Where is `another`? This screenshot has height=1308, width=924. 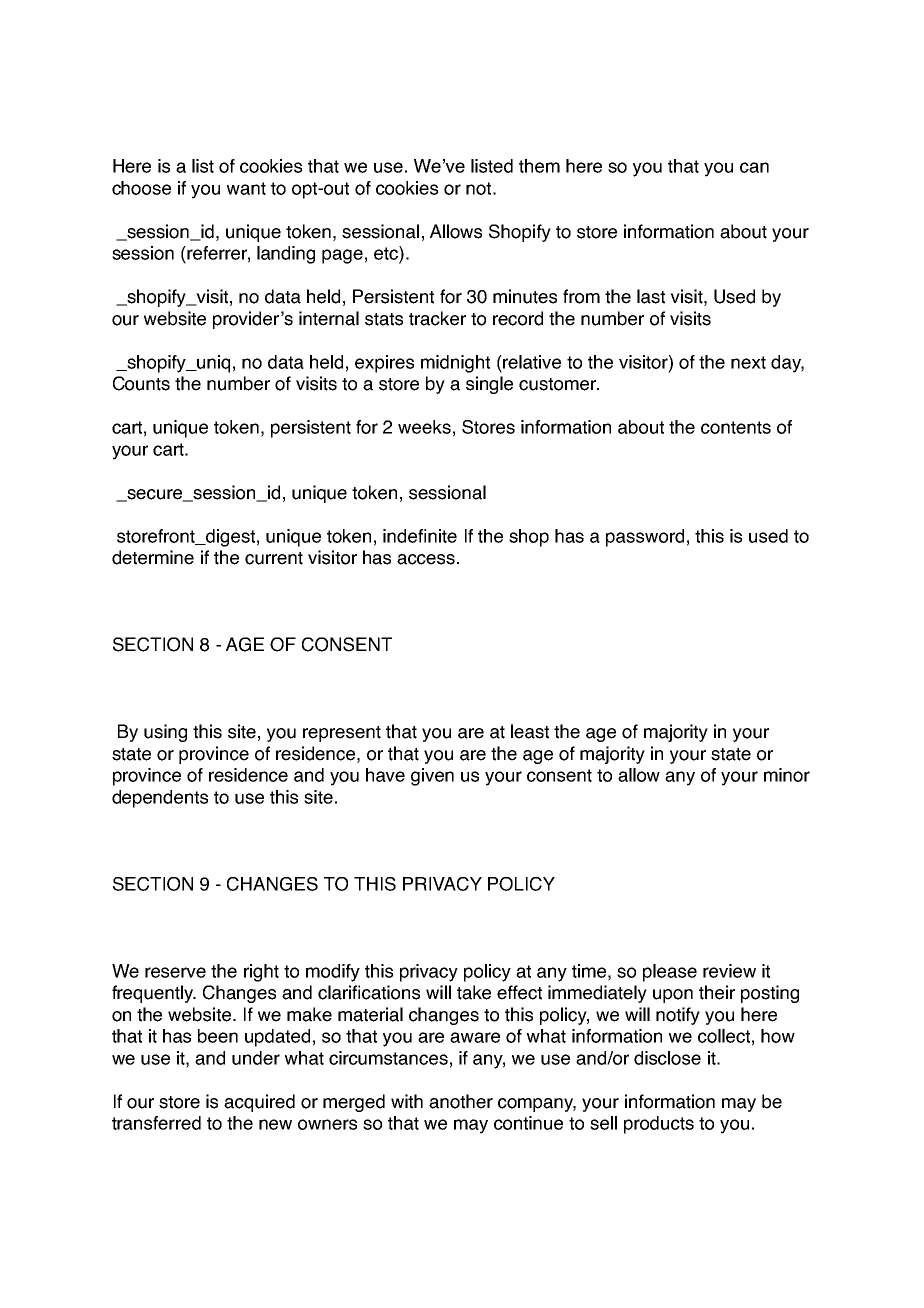
another is located at coordinates (461, 1101).
